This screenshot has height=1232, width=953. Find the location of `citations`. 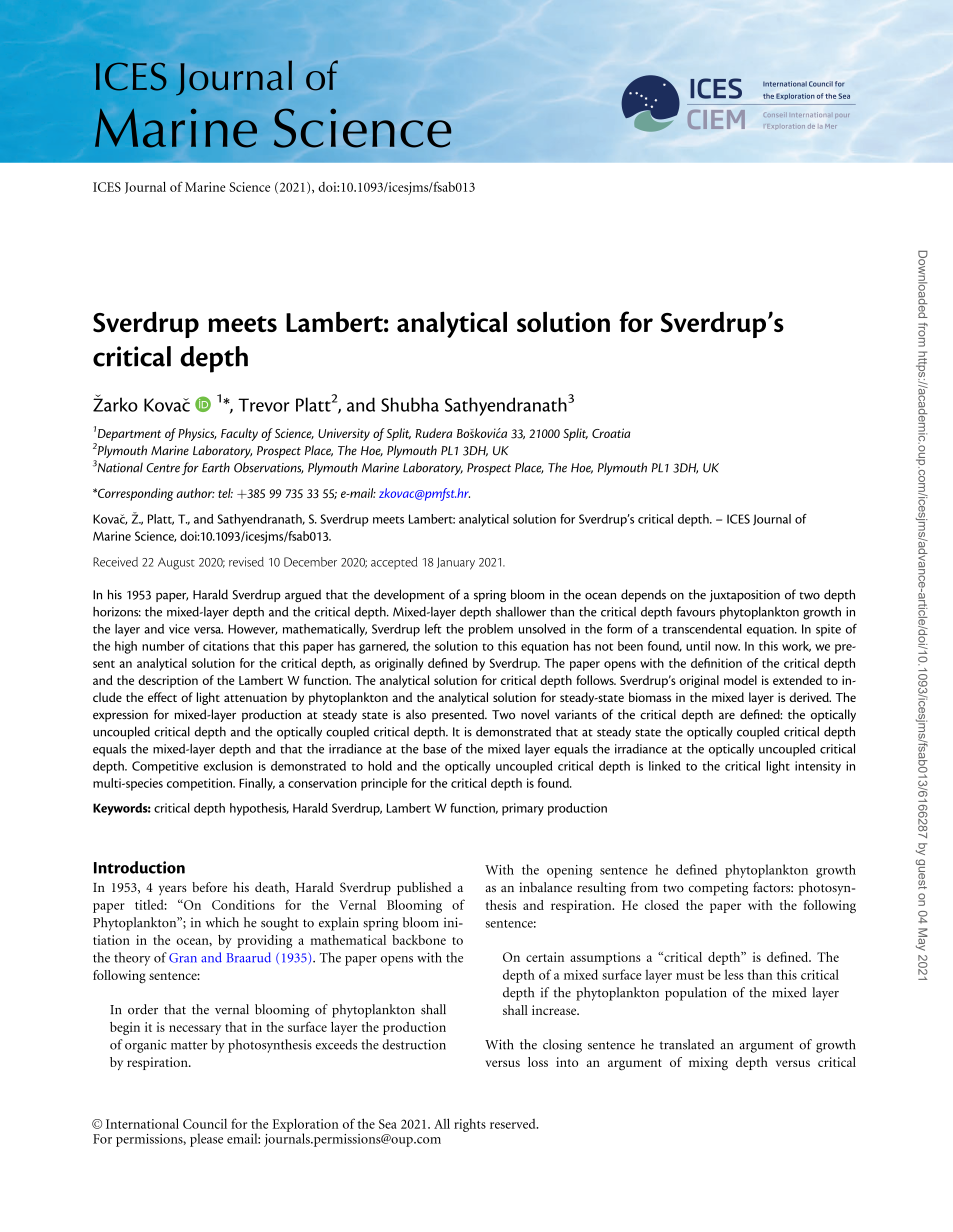

citations is located at coordinates (226, 646).
